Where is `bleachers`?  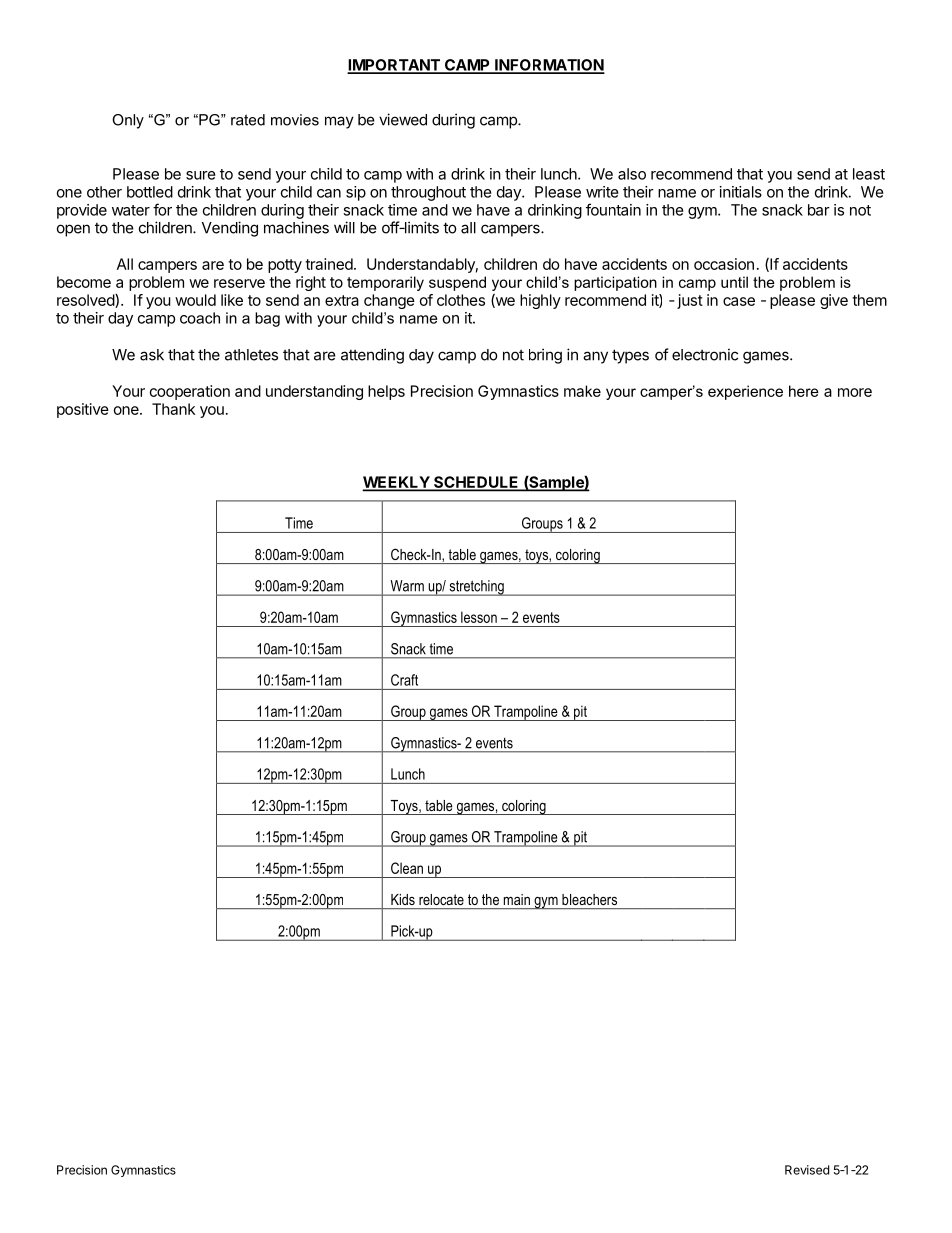 bleachers is located at coordinates (589, 899).
